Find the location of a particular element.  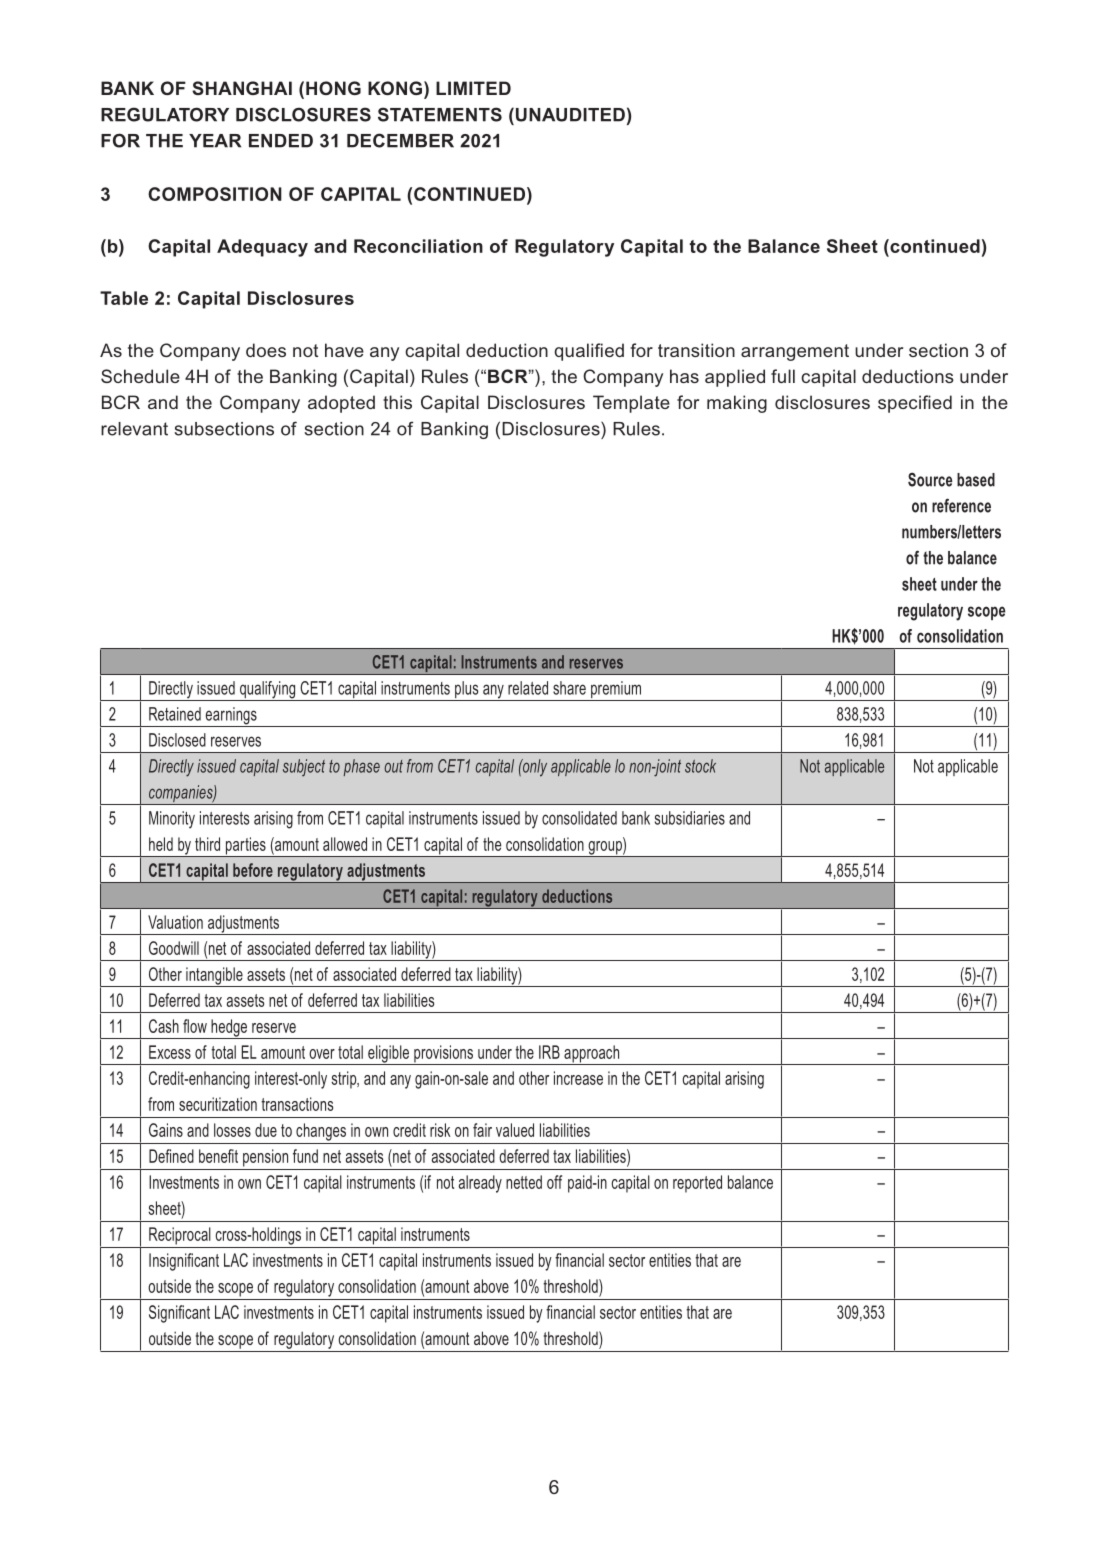

third is located at coordinates (207, 844).
